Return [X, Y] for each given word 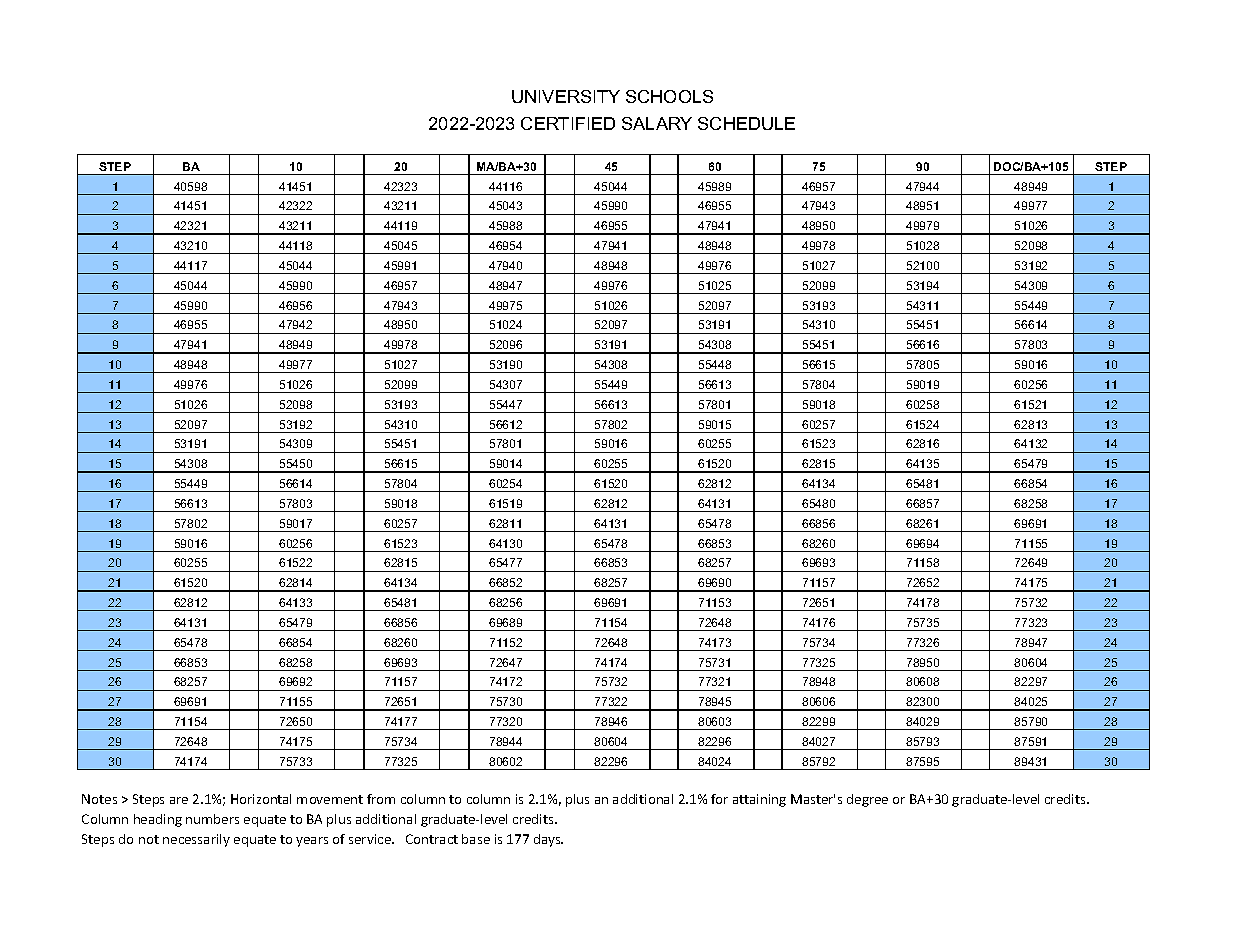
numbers [212, 819]
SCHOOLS [669, 96]
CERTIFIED [568, 123]
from [381, 799]
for [719, 799]
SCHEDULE [746, 123]
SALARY [657, 123]
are [179, 800]
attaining [759, 800]
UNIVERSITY [566, 96]
